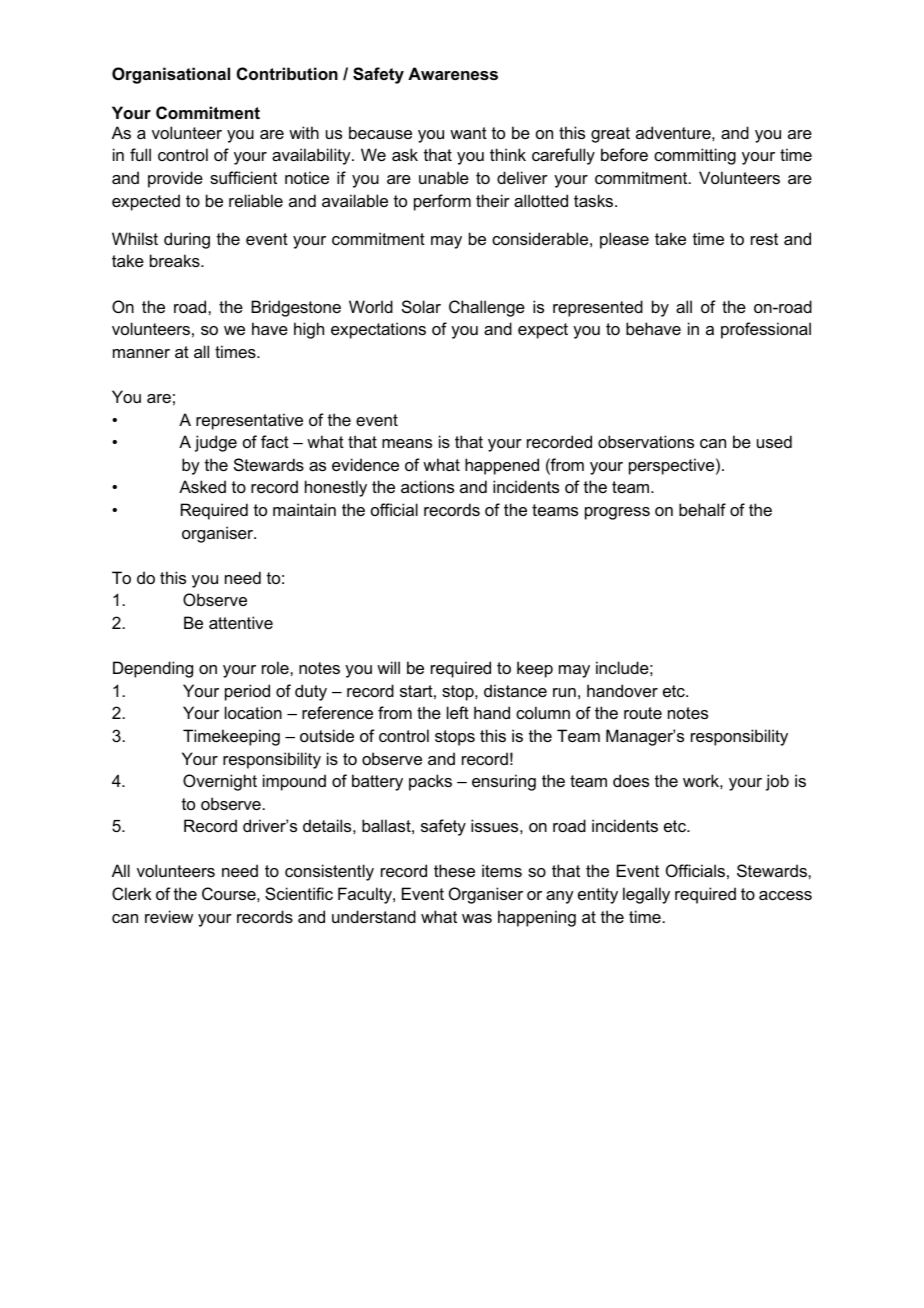 Image resolution: width=924 pixels, height=1308 pixels. What do you see at coordinates (141, 353) in the document?
I see `manner` at bounding box center [141, 353].
